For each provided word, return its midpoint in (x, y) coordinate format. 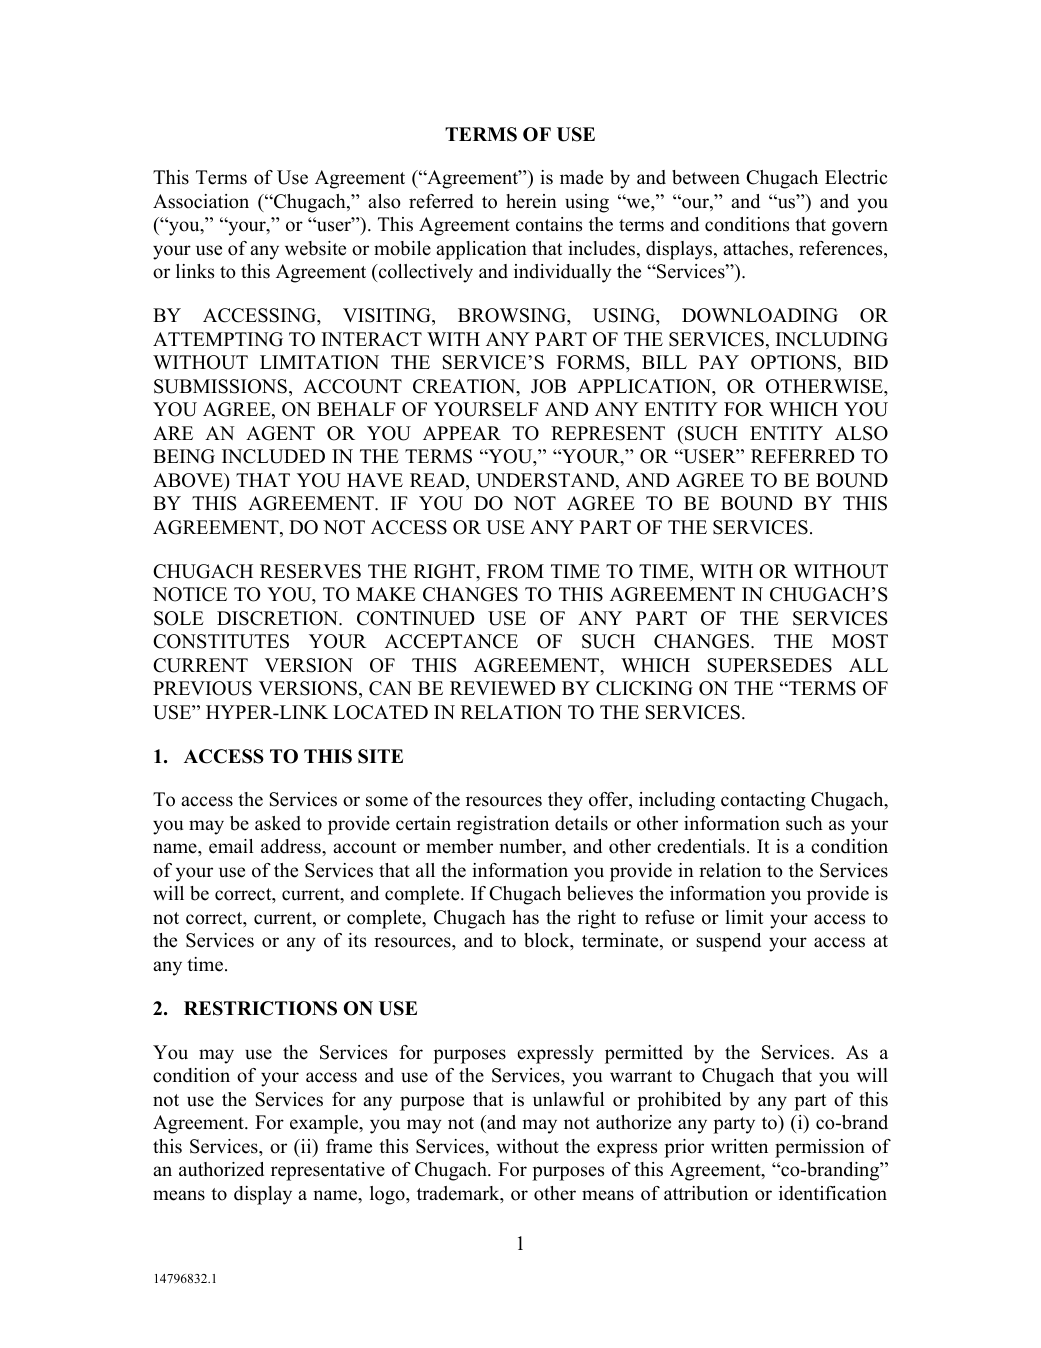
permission (820, 1148)
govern (860, 228)
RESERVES (310, 571)
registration (503, 825)
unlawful (568, 1099)
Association (201, 201)
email (231, 846)
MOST (860, 641)
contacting (763, 801)
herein (531, 201)
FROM (515, 571)
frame (349, 1146)
